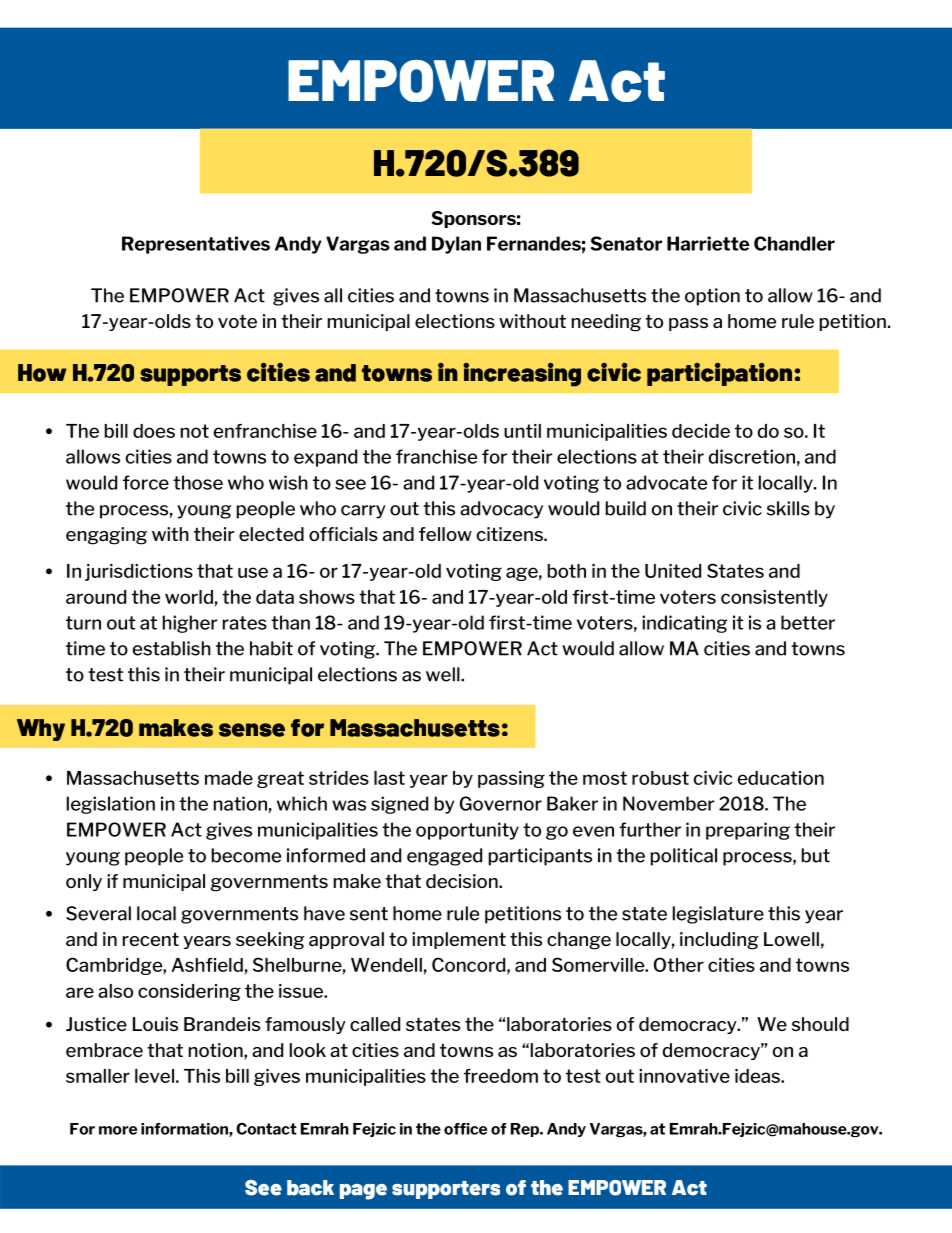  What do you see at coordinates (118, 1130) in the image?
I see `more` at bounding box center [118, 1130].
